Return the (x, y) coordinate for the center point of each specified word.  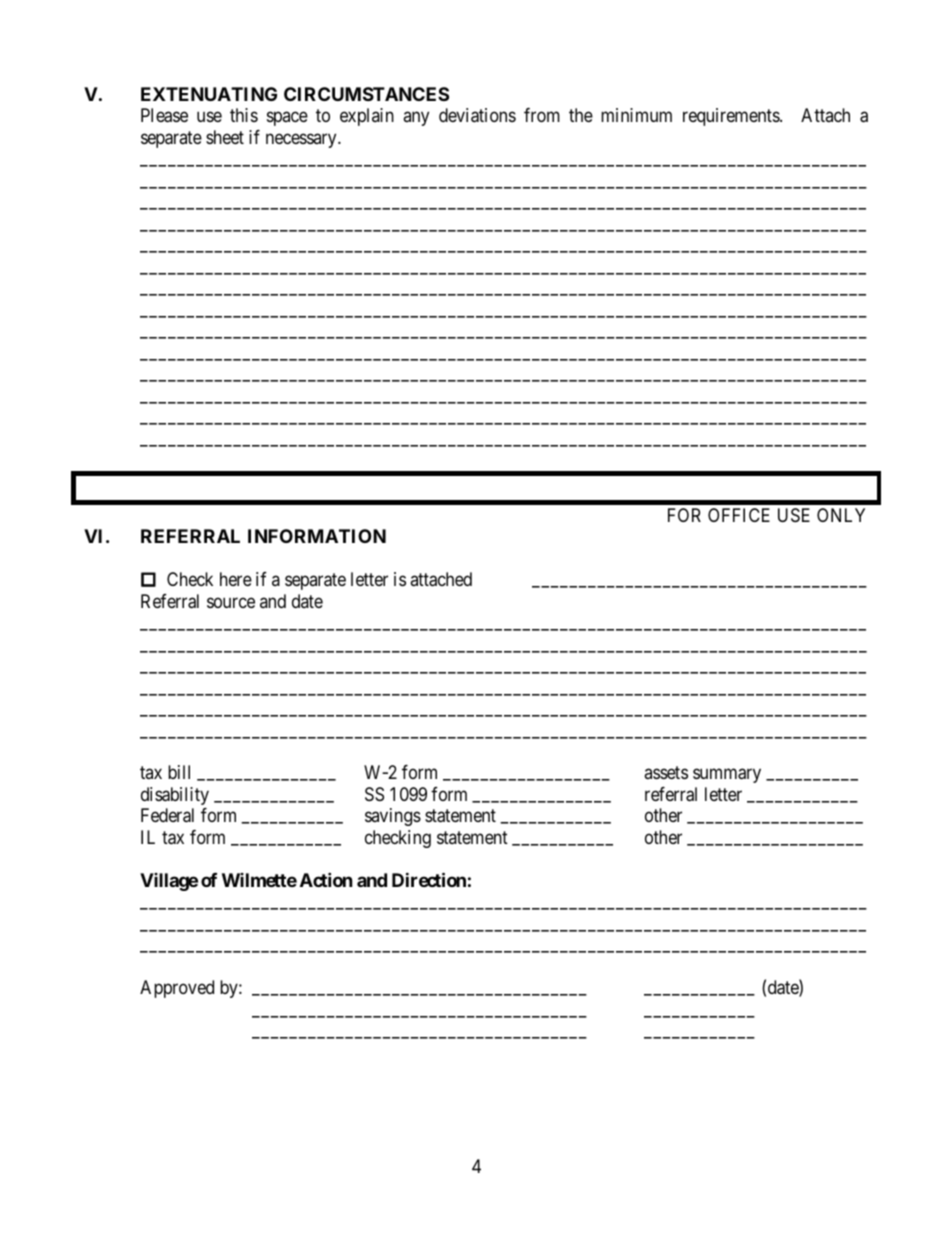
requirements (732, 117)
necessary (302, 140)
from (542, 115)
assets (666, 773)
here (236, 579)
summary (727, 776)
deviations (477, 115)
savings (393, 817)
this (244, 115)
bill (179, 772)
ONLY (841, 515)
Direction (429, 879)
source (231, 602)
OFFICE (739, 515)
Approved (177, 989)
